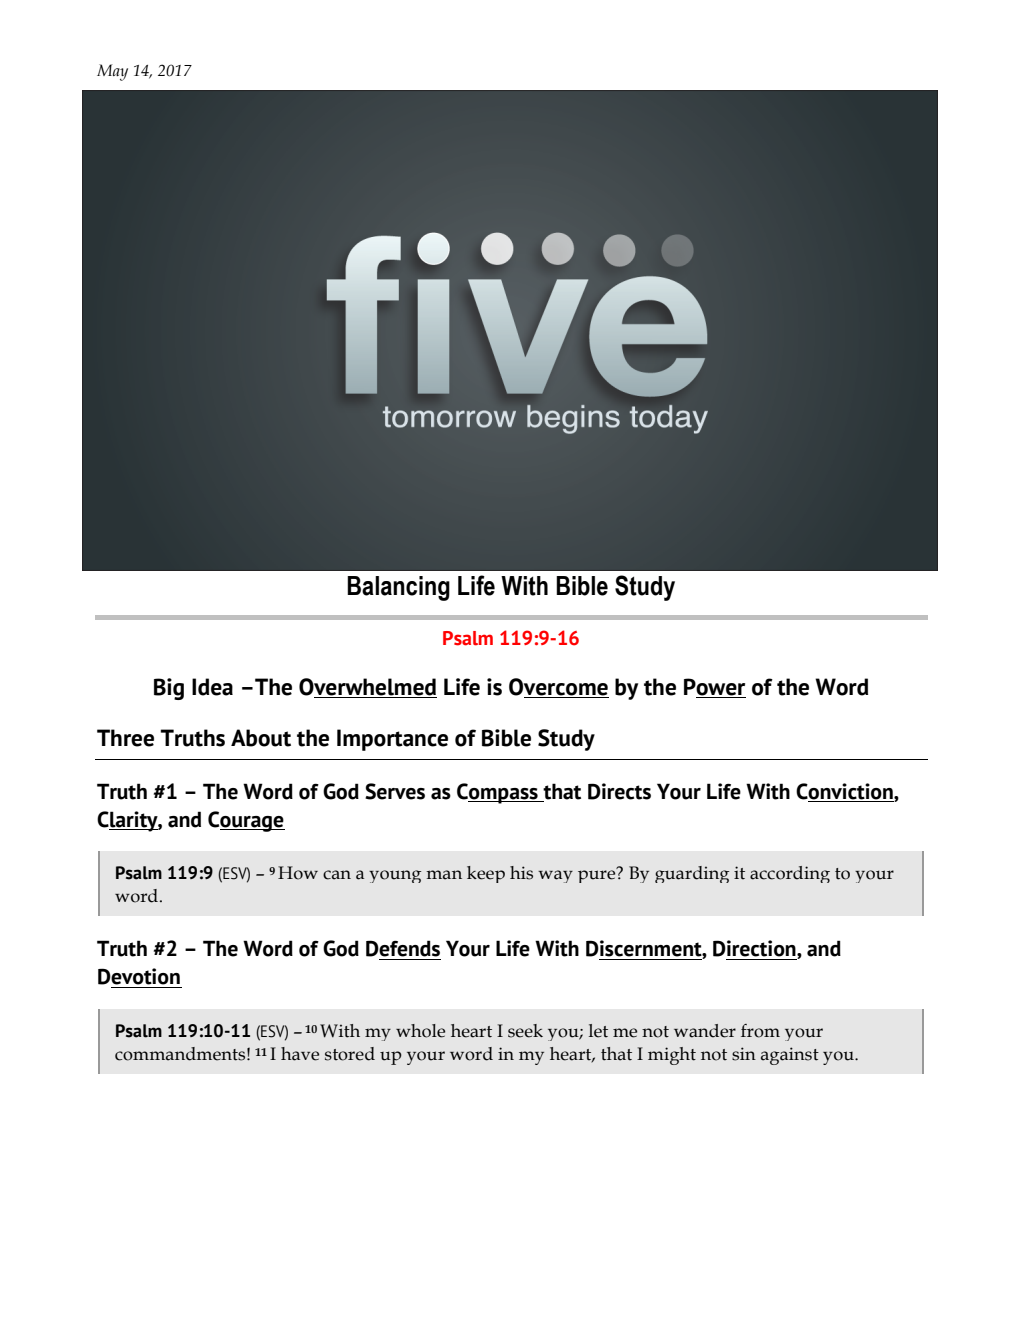  Describe the element at coordinates (845, 792) in the image. I see `Conviction` at that location.
